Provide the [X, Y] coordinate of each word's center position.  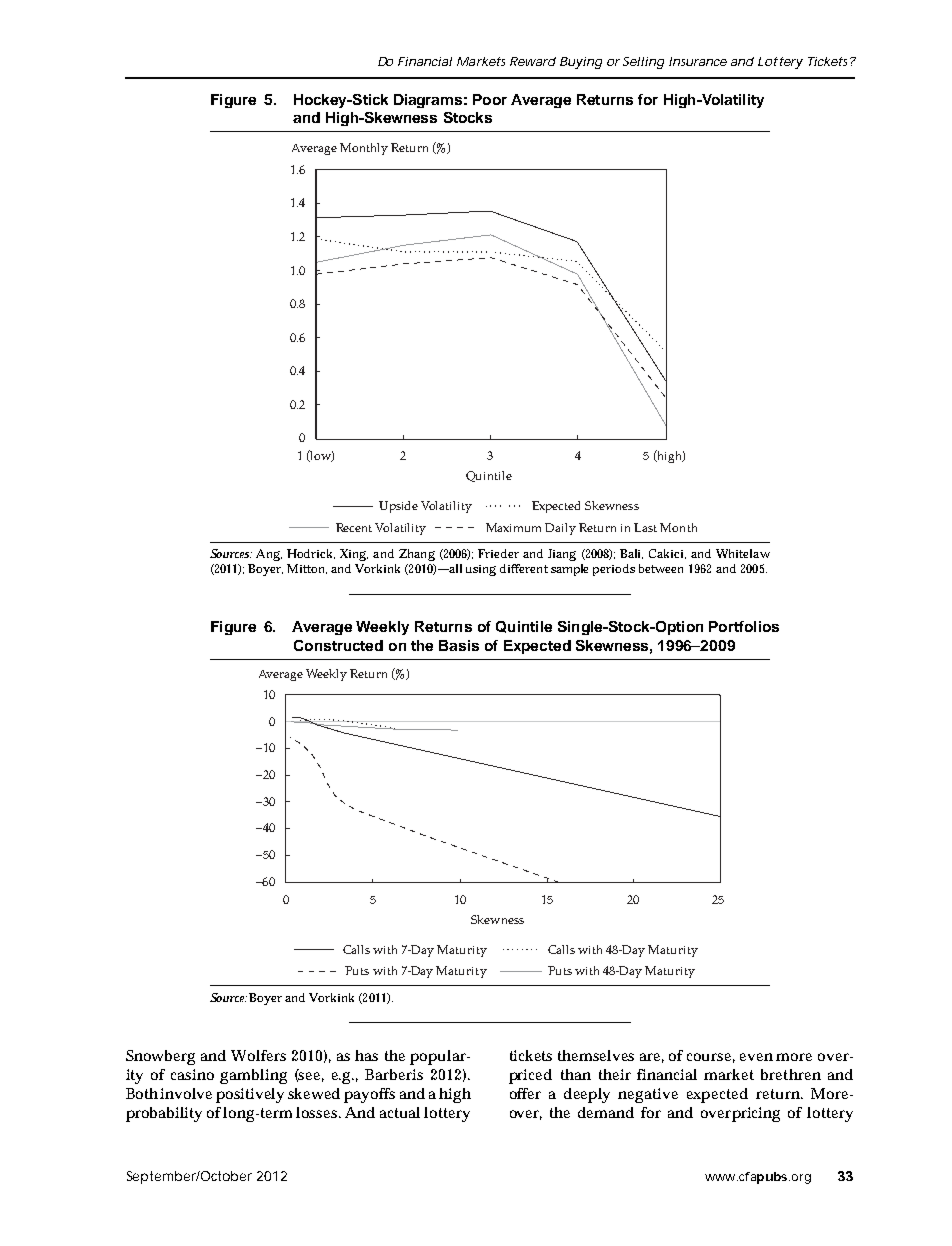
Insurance [698, 61]
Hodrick [311, 554]
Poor [490, 99]
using [481, 570]
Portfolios [744, 626]
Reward [533, 61]
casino [192, 1074]
